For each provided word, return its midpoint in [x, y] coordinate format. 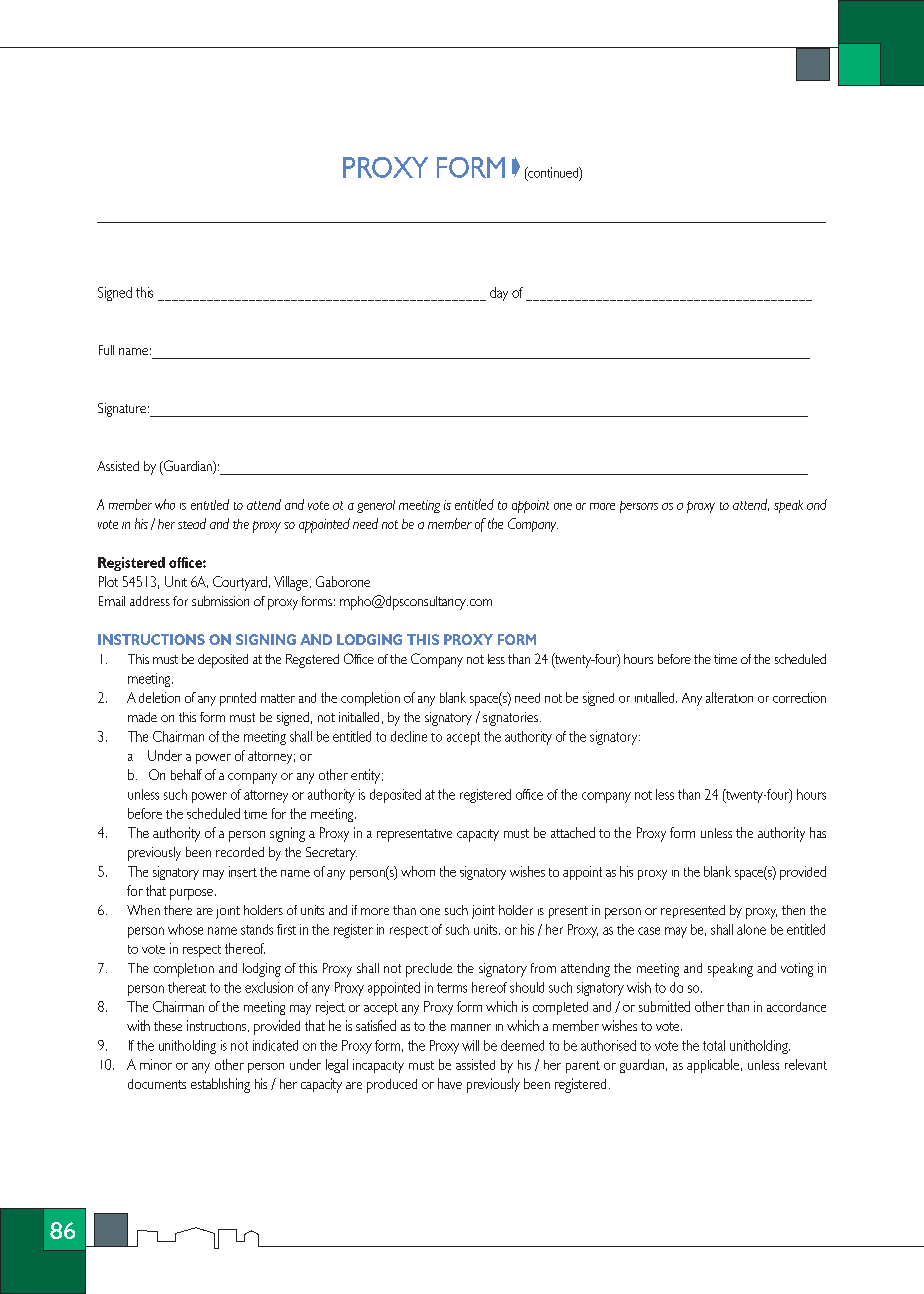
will [470, 1045]
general [376, 506]
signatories [510, 719]
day [499, 294]
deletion [159, 697]
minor [156, 1064]
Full [106, 350]
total [714, 1045]
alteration [729, 697]
